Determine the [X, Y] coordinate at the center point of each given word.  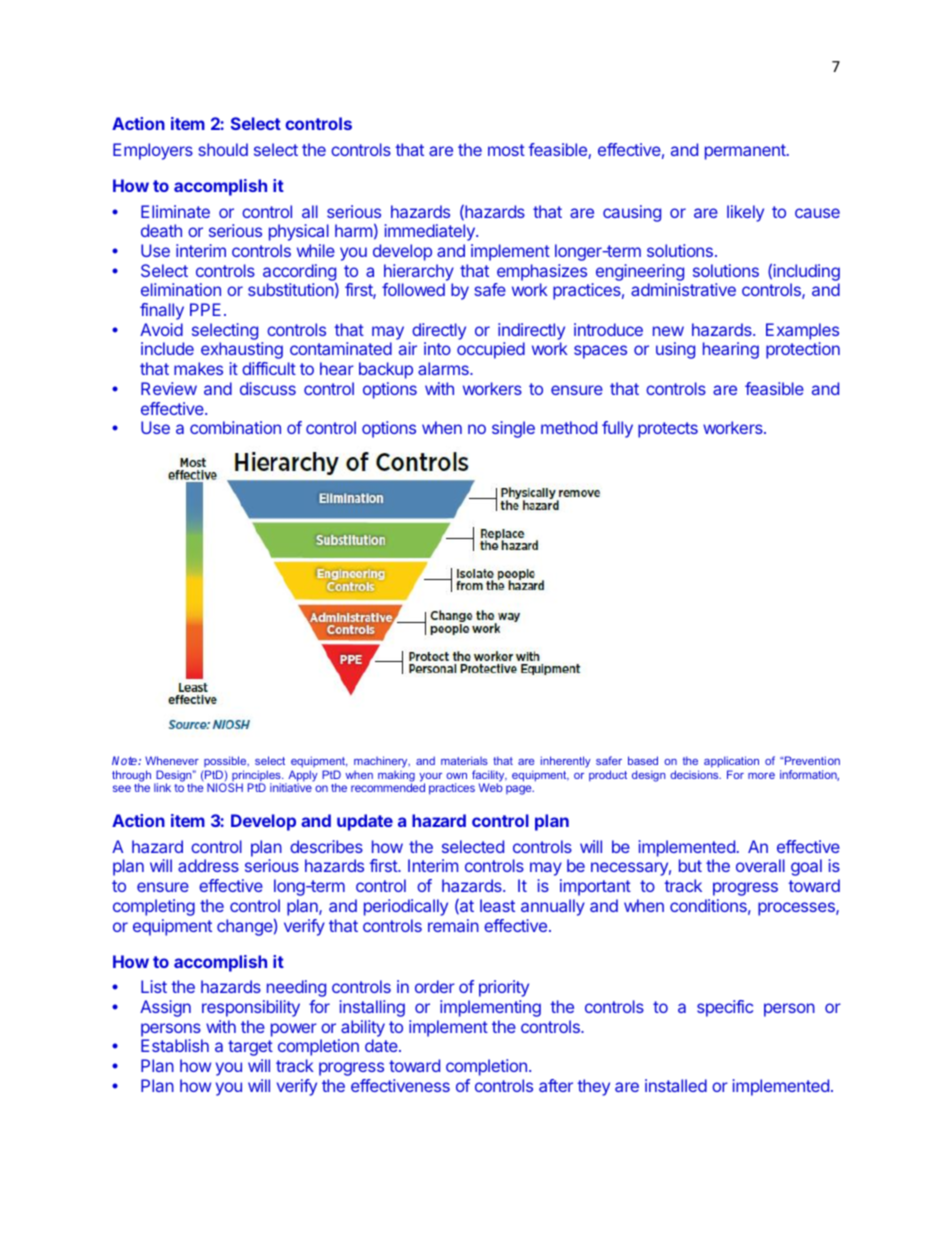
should [223, 149]
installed [676, 1085]
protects [668, 430]
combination [235, 427]
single [513, 429]
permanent [746, 152]
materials [464, 760]
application [731, 762]
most [506, 150]
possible [226, 761]
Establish [175, 1045]
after [556, 1085]
